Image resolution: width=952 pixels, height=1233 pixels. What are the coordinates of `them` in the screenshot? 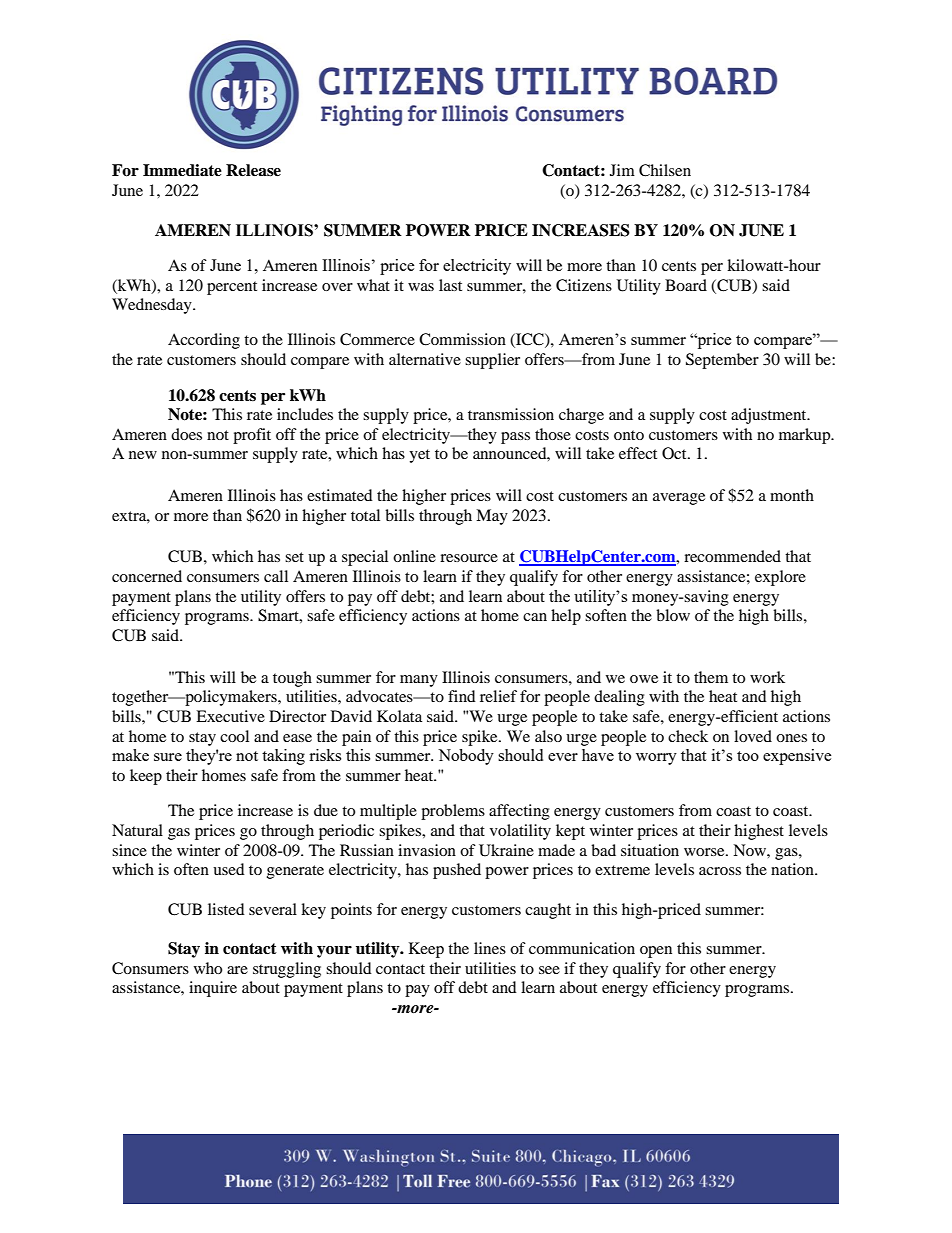 It's located at (711, 677).
